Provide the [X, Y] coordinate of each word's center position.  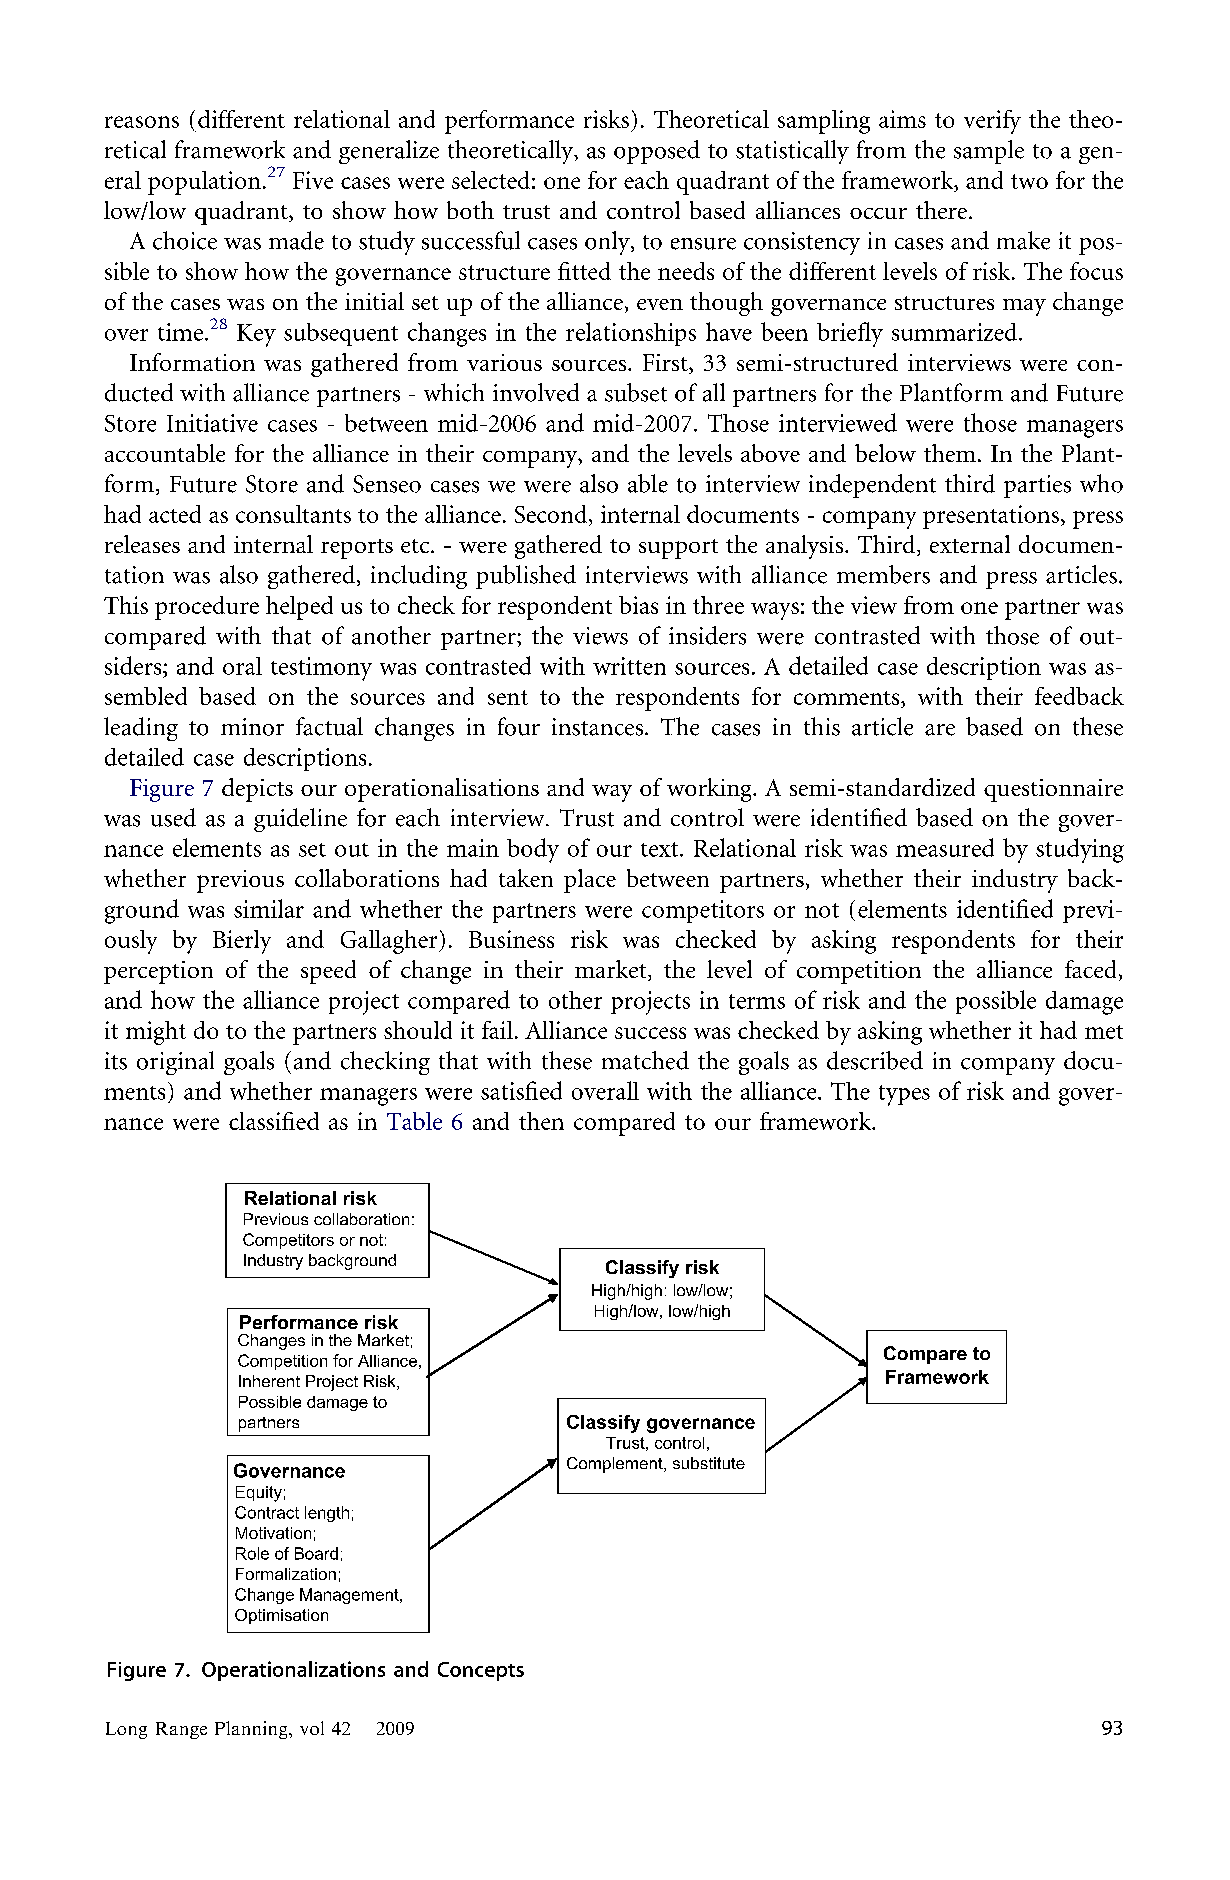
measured [945, 847]
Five [313, 180]
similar [269, 908]
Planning [252, 1730]
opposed [657, 152]
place [590, 881]
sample [989, 152]
